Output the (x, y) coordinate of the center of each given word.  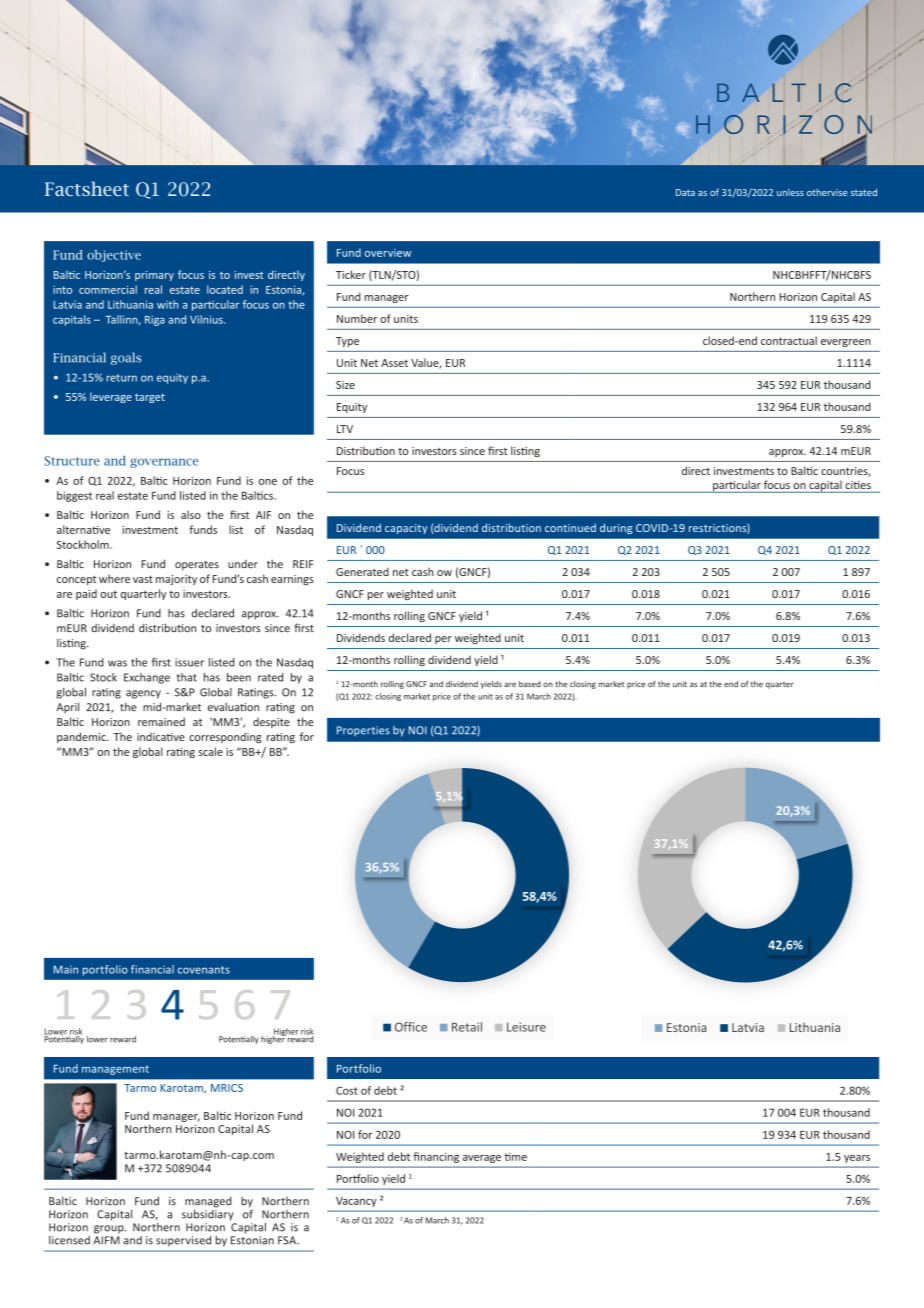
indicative (161, 737)
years (857, 1159)
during (616, 528)
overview (388, 253)
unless (790, 192)
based (530, 684)
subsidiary (208, 1214)
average (482, 1159)
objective (114, 256)
